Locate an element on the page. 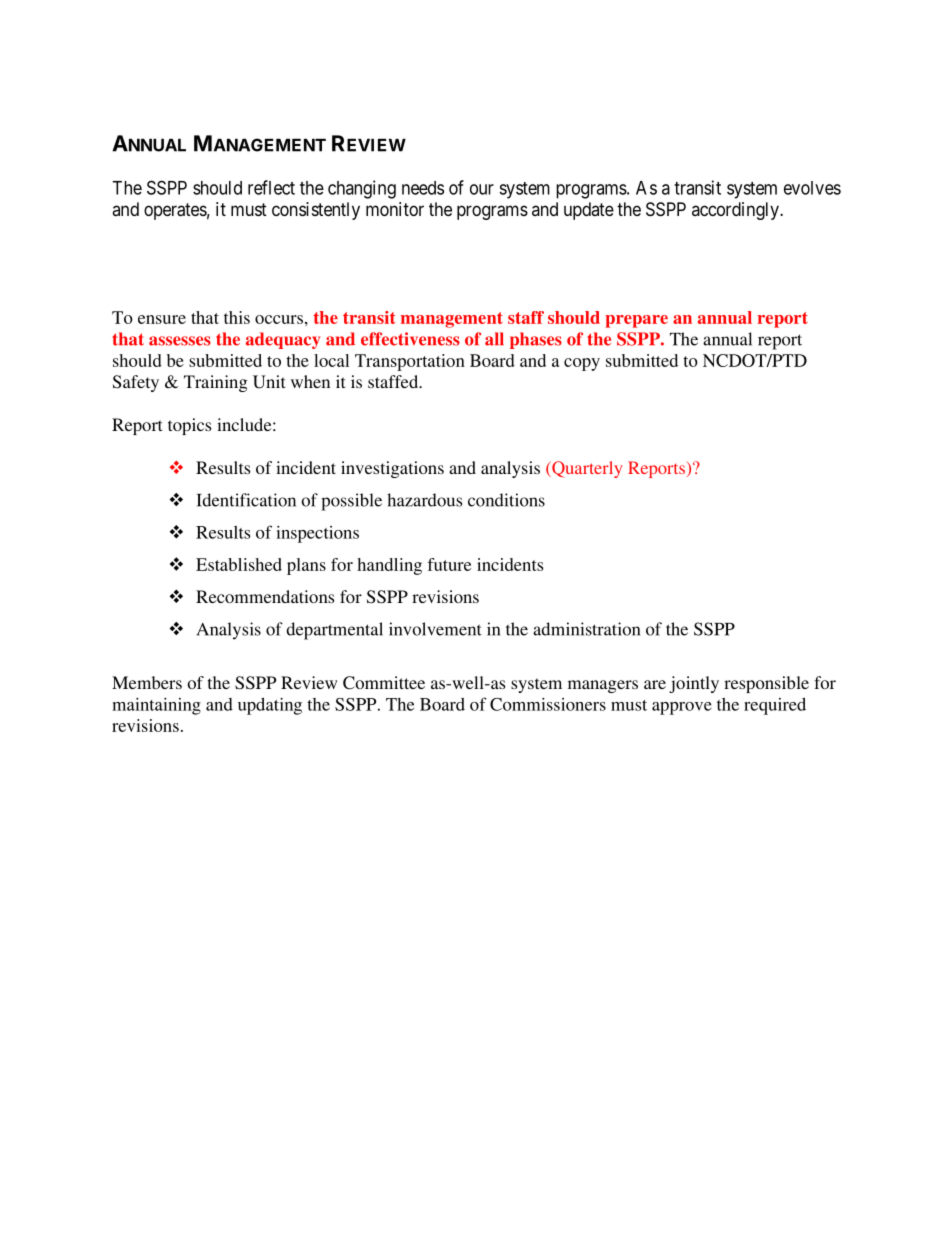 The width and height of the page is (952, 1233). updating is located at coordinates (270, 706).
